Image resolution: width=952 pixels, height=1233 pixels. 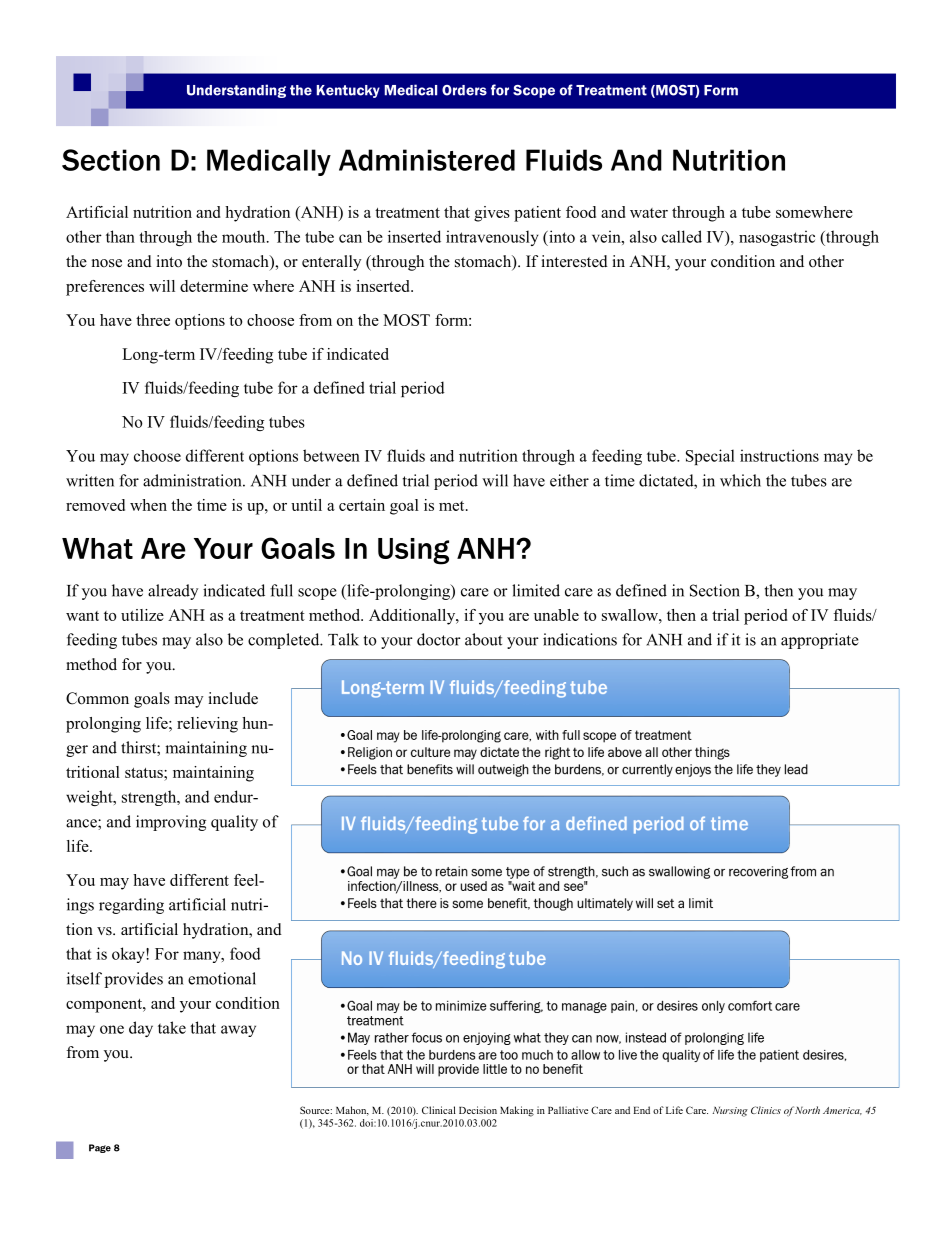 What do you see at coordinates (142, 615) in the screenshot?
I see `utilize` at bounding box center [142, 615].
